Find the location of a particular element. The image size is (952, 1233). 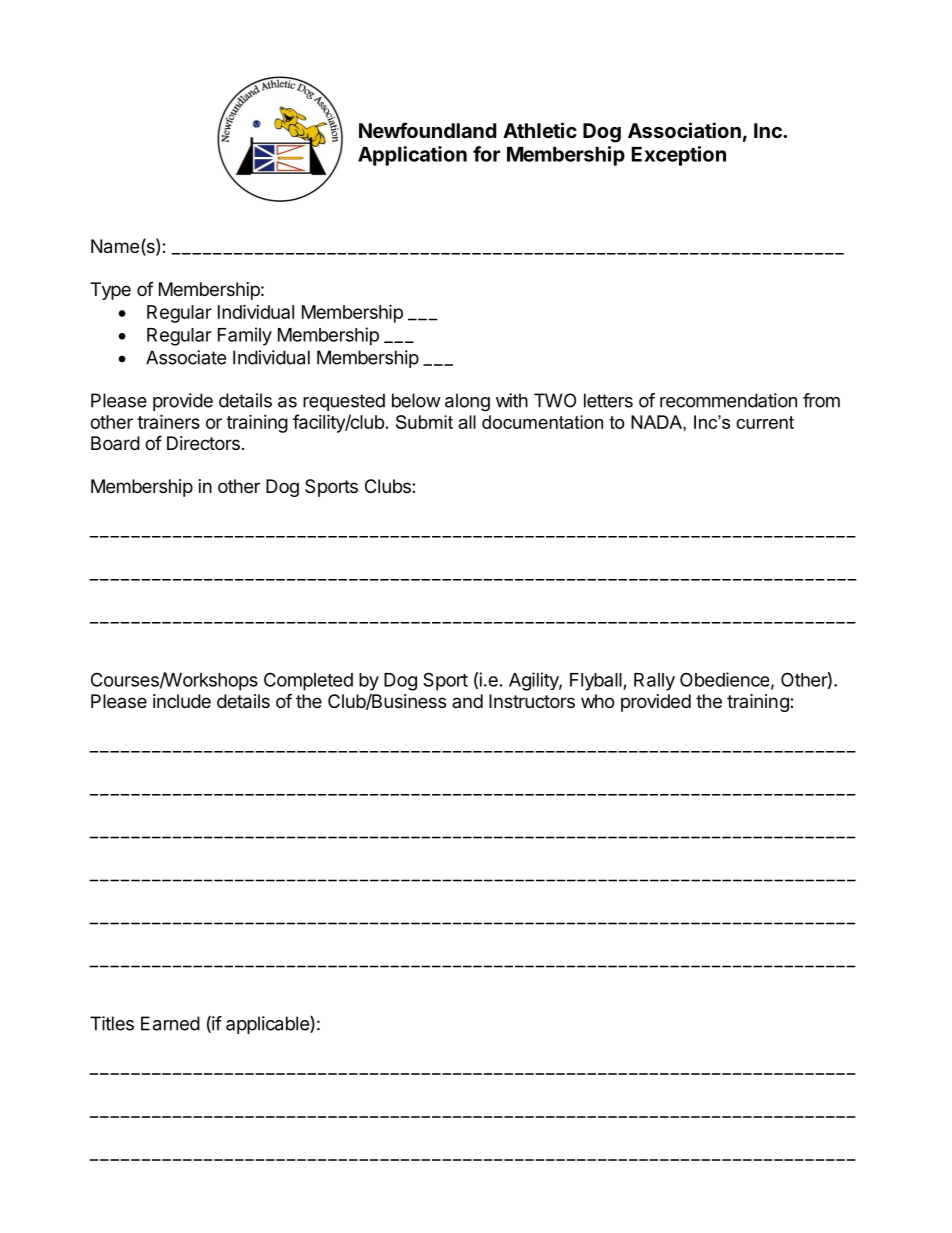

Instructors is located at coordinates (532, 701).
